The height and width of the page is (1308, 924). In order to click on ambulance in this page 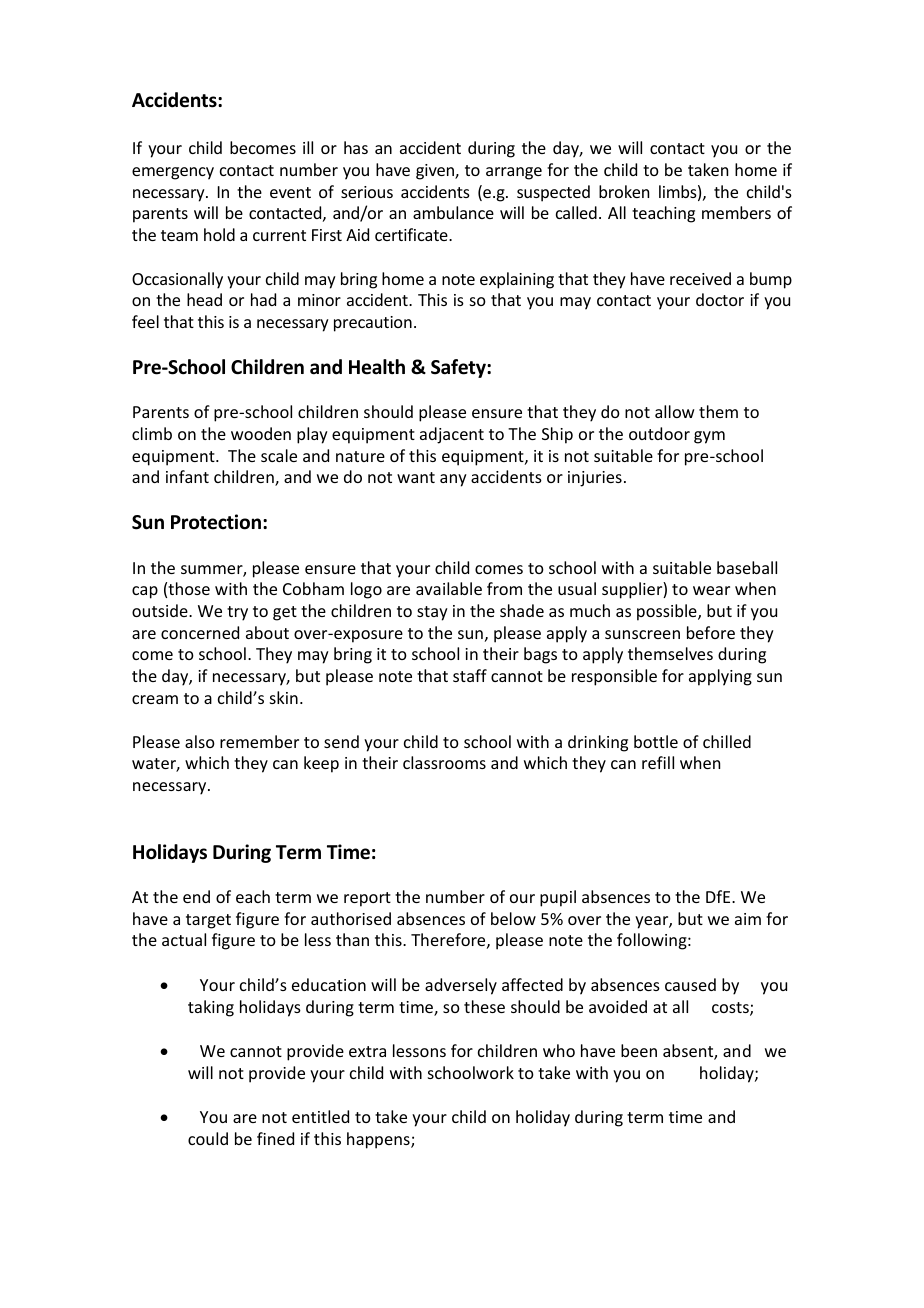, I will do `click(453, 212)`.
